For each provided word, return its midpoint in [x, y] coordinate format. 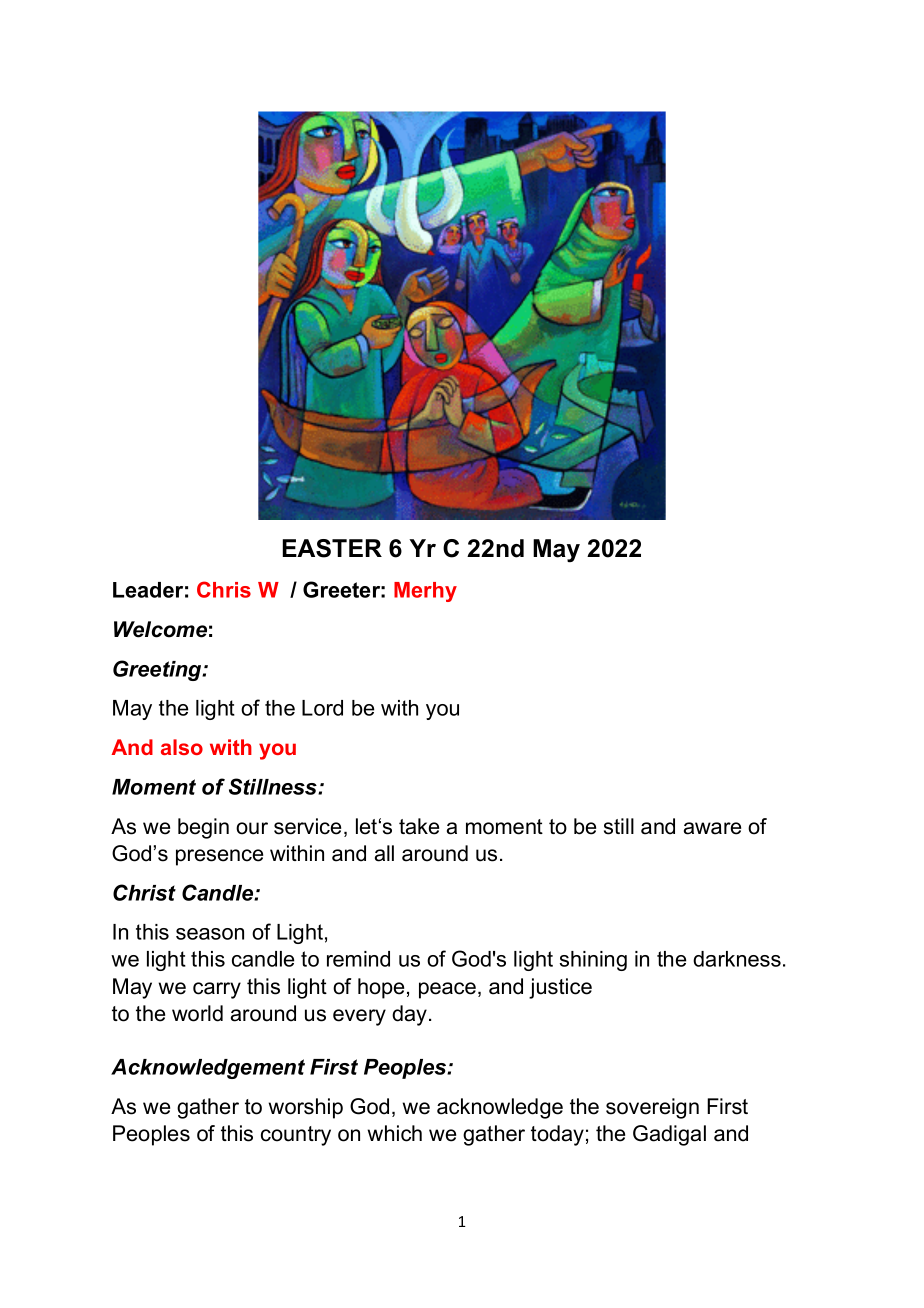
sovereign [652, 1108]
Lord [322, 708]
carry [217, 990]
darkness [737, 959]
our [252, 828]
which [395, 1133]
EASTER [332, 548]
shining [593, 961]
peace [447, 990]
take [419, 826]
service [307, 826]
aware [712, 828]
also [182, 747]
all [384, 853]
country [296, 1136]
